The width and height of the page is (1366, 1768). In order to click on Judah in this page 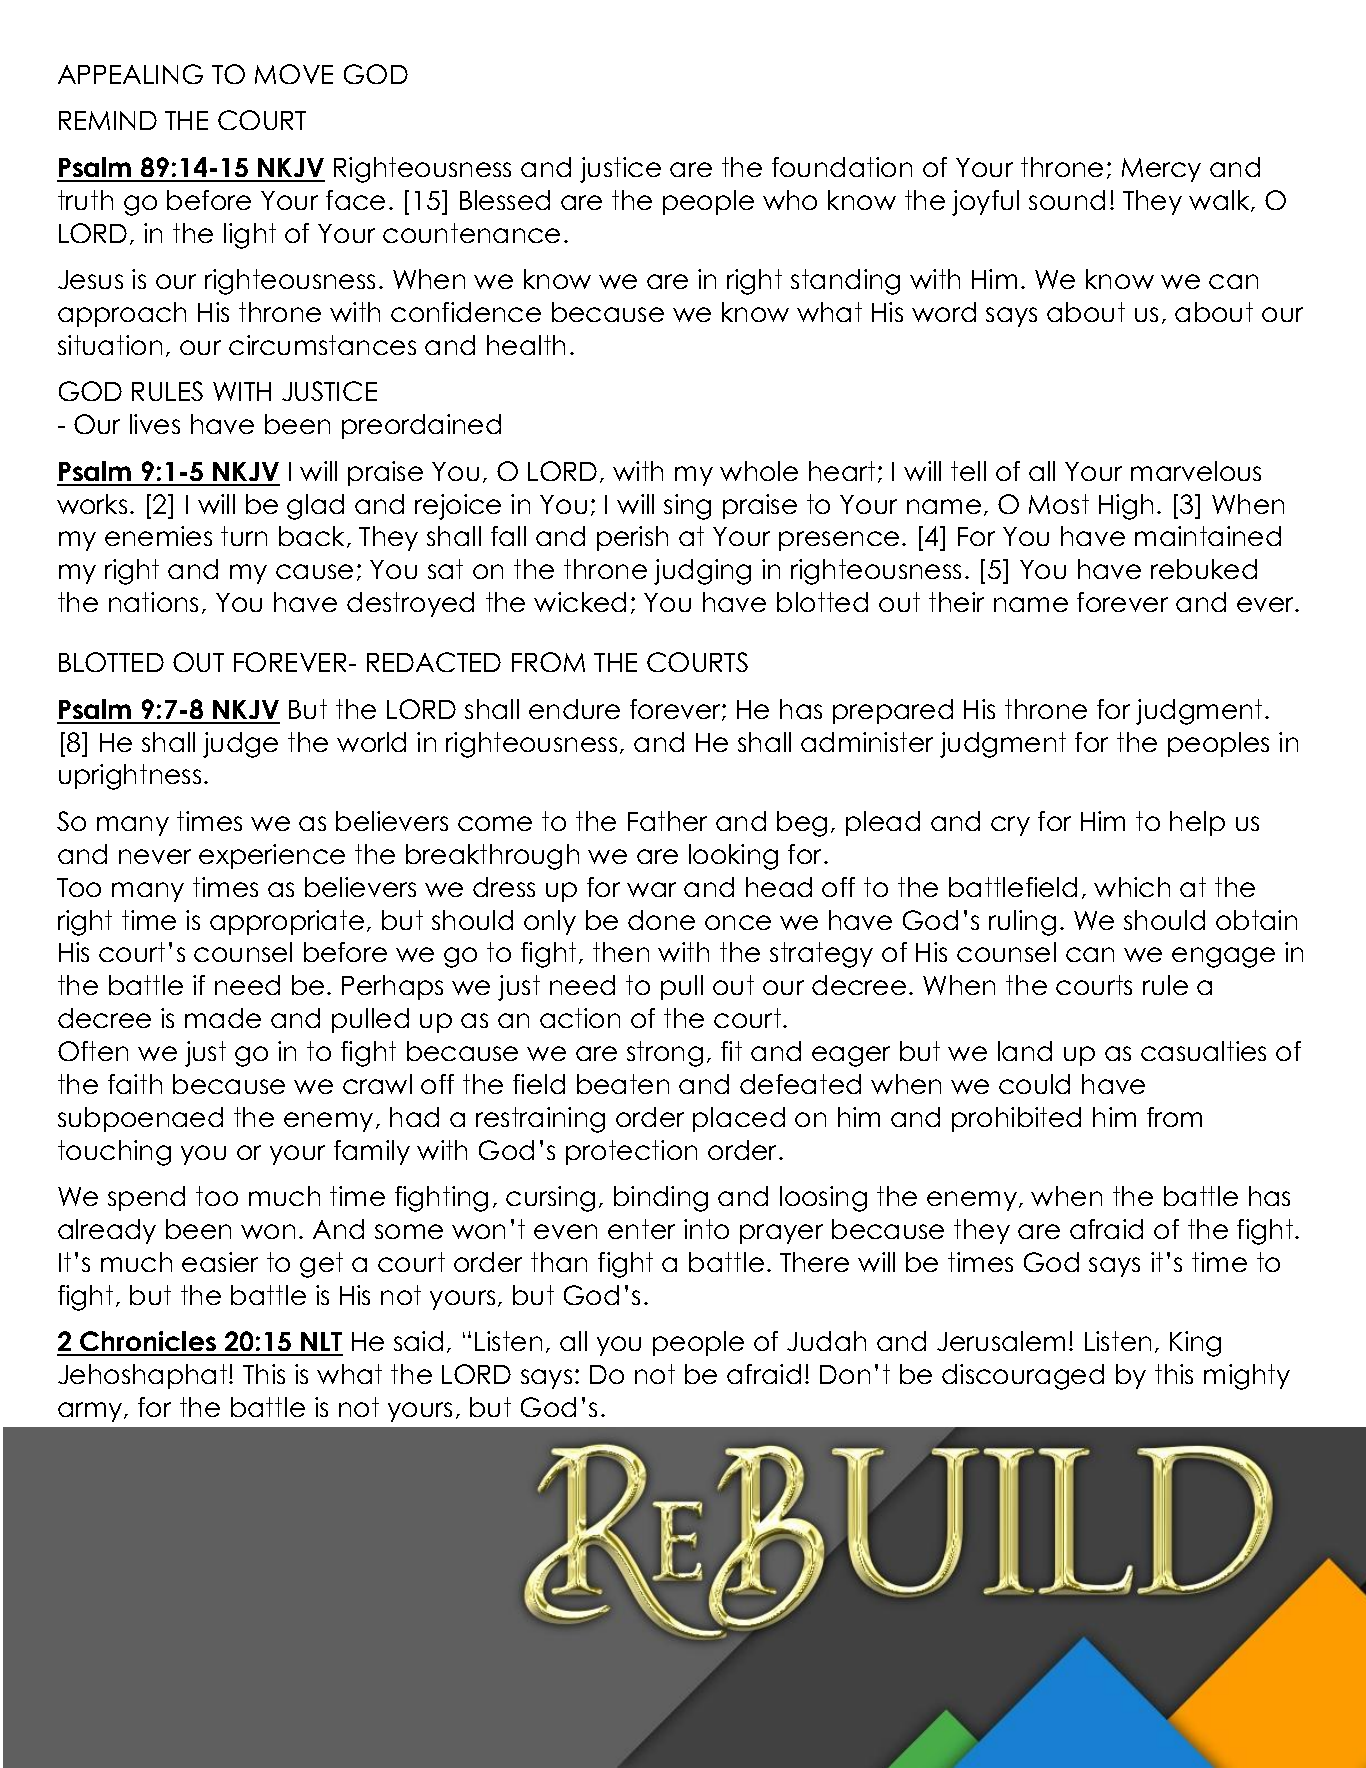, I will do `click(826, 1341)`.
